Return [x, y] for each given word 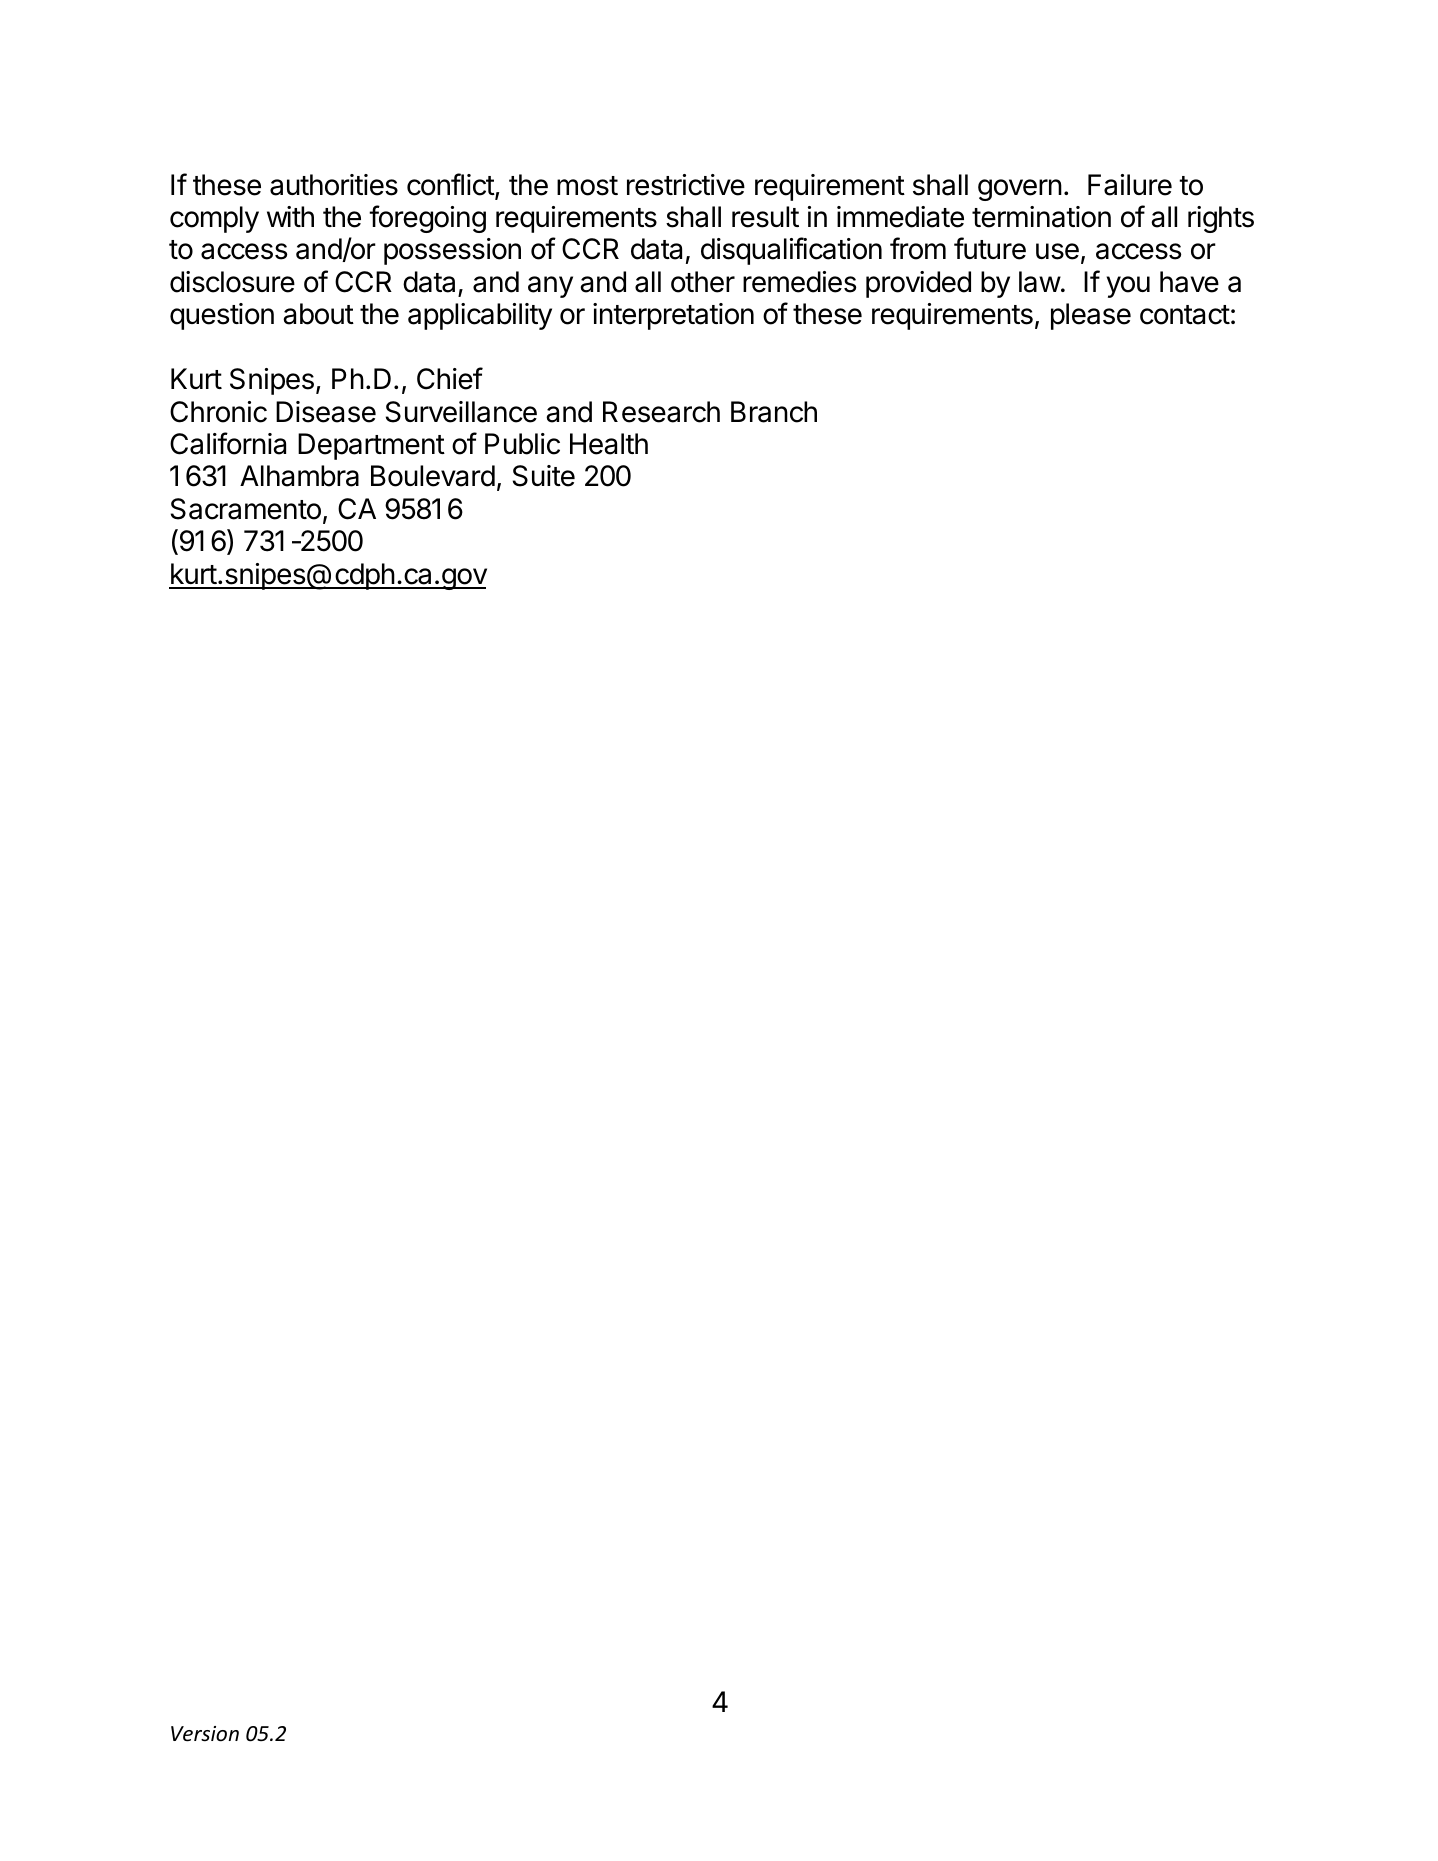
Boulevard [433, 476]
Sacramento [246, 509]
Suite [544, 476]
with [290, 216]
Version [205, 1734]
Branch [774, 412]
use [1057, 251]
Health [609, 444]
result [765, 217]
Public [522, 444]
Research [661, 412]
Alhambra [299, 476]
